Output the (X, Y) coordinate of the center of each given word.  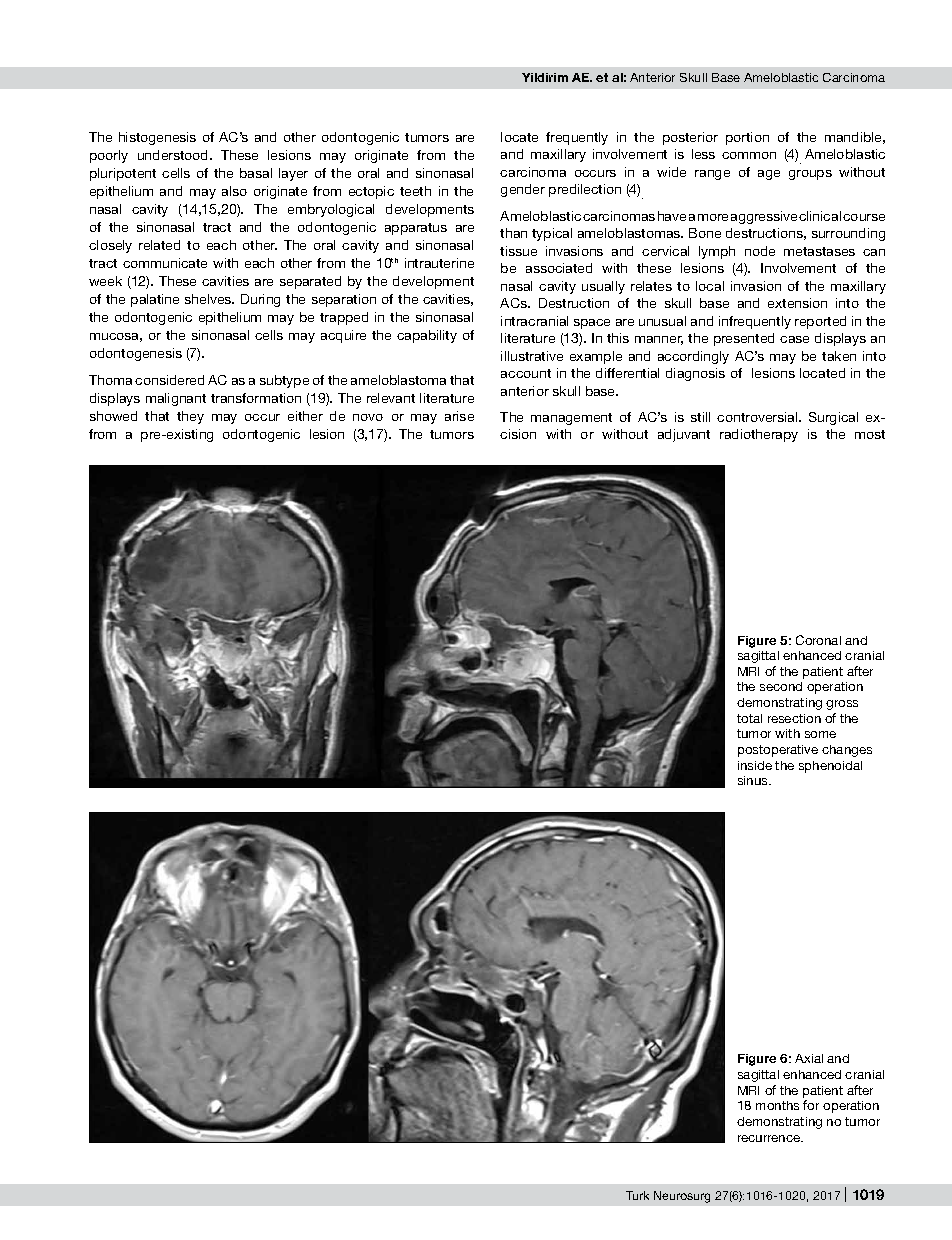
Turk (637, 1195)
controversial (758, 417)
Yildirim (545, 77)
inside (755, 765)
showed (113, 416)
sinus (754, 780)
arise (459, 416)
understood (174, 155)
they (190, 417)
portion (747, 138)
